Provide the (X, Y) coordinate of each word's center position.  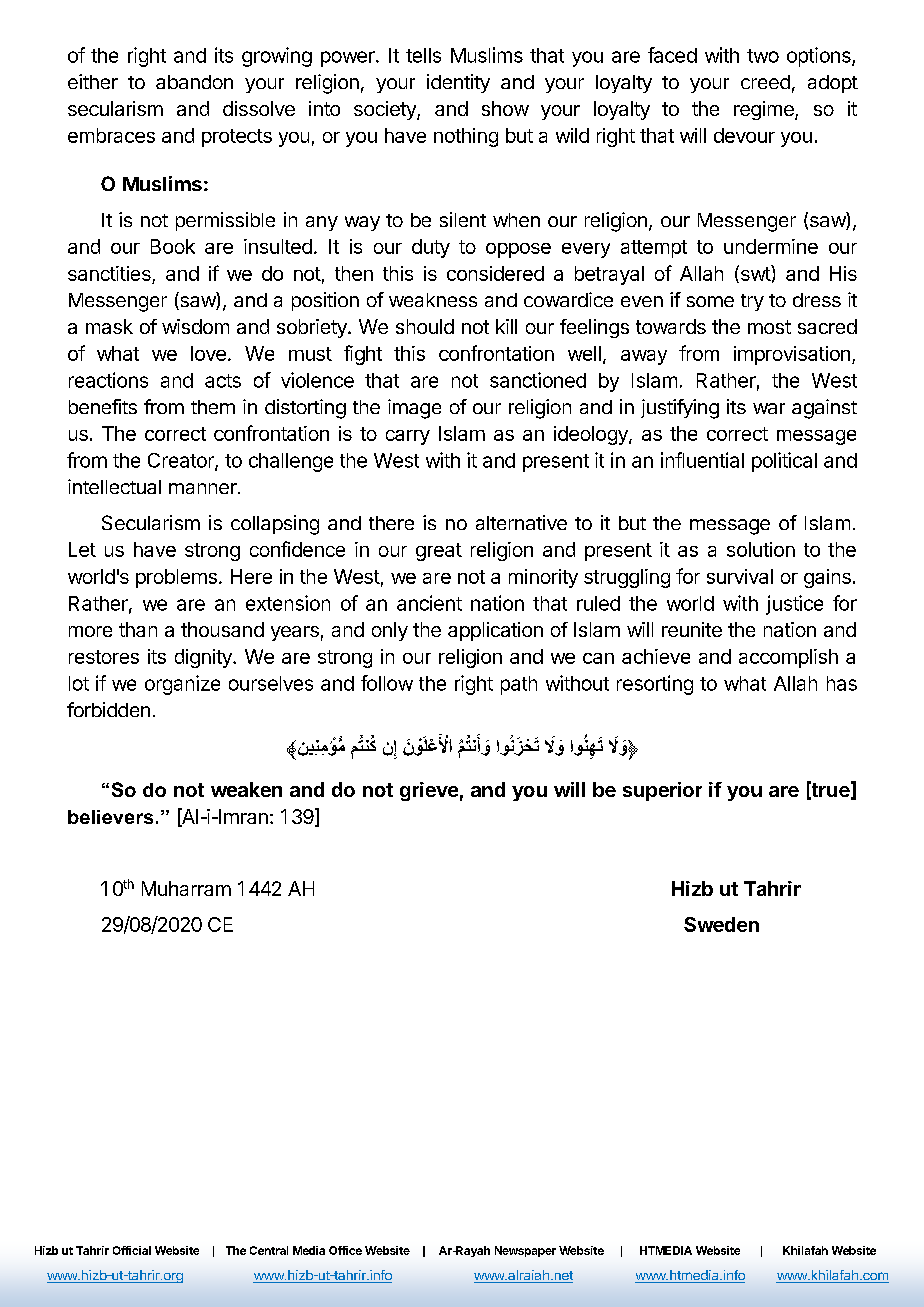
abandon (194, 82)
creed (765, 82)
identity (458, 83)
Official (132, 1250)
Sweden (721, 924)
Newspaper (525, 1251)
